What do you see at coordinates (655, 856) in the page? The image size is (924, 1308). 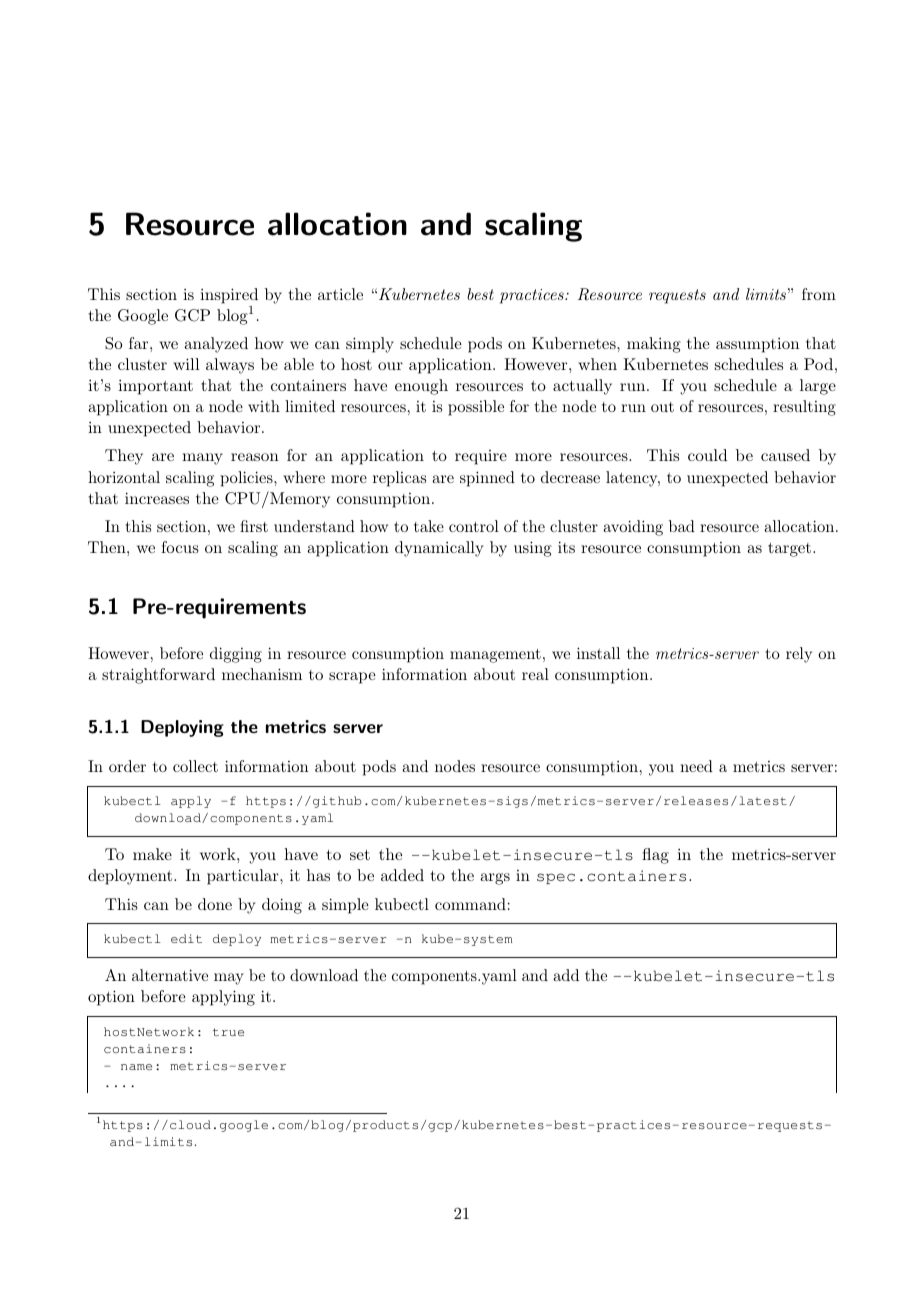 I see `flag` at bounding box center [655, 856].
